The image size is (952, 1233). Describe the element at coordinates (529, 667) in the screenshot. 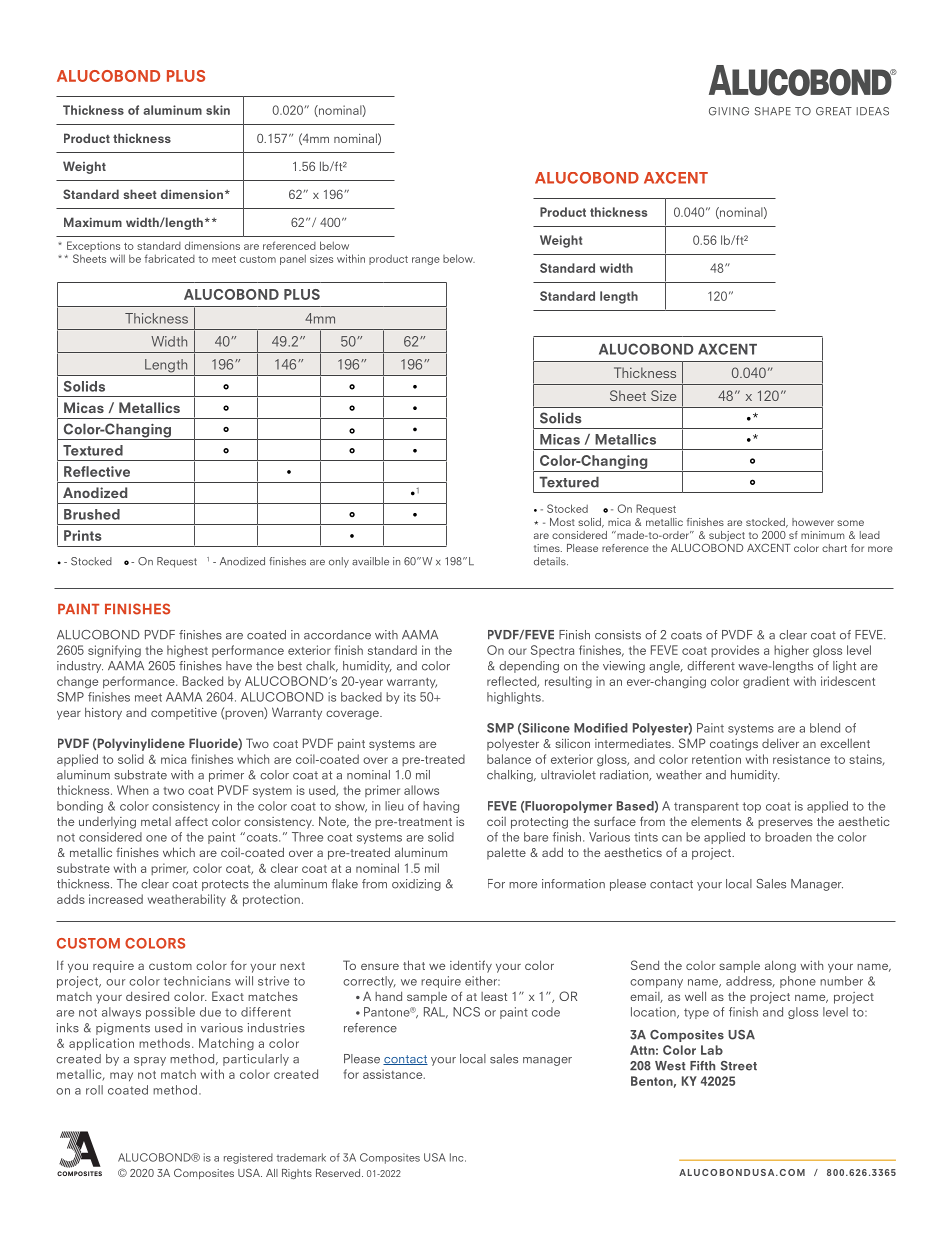

I see `depending` at that location.
